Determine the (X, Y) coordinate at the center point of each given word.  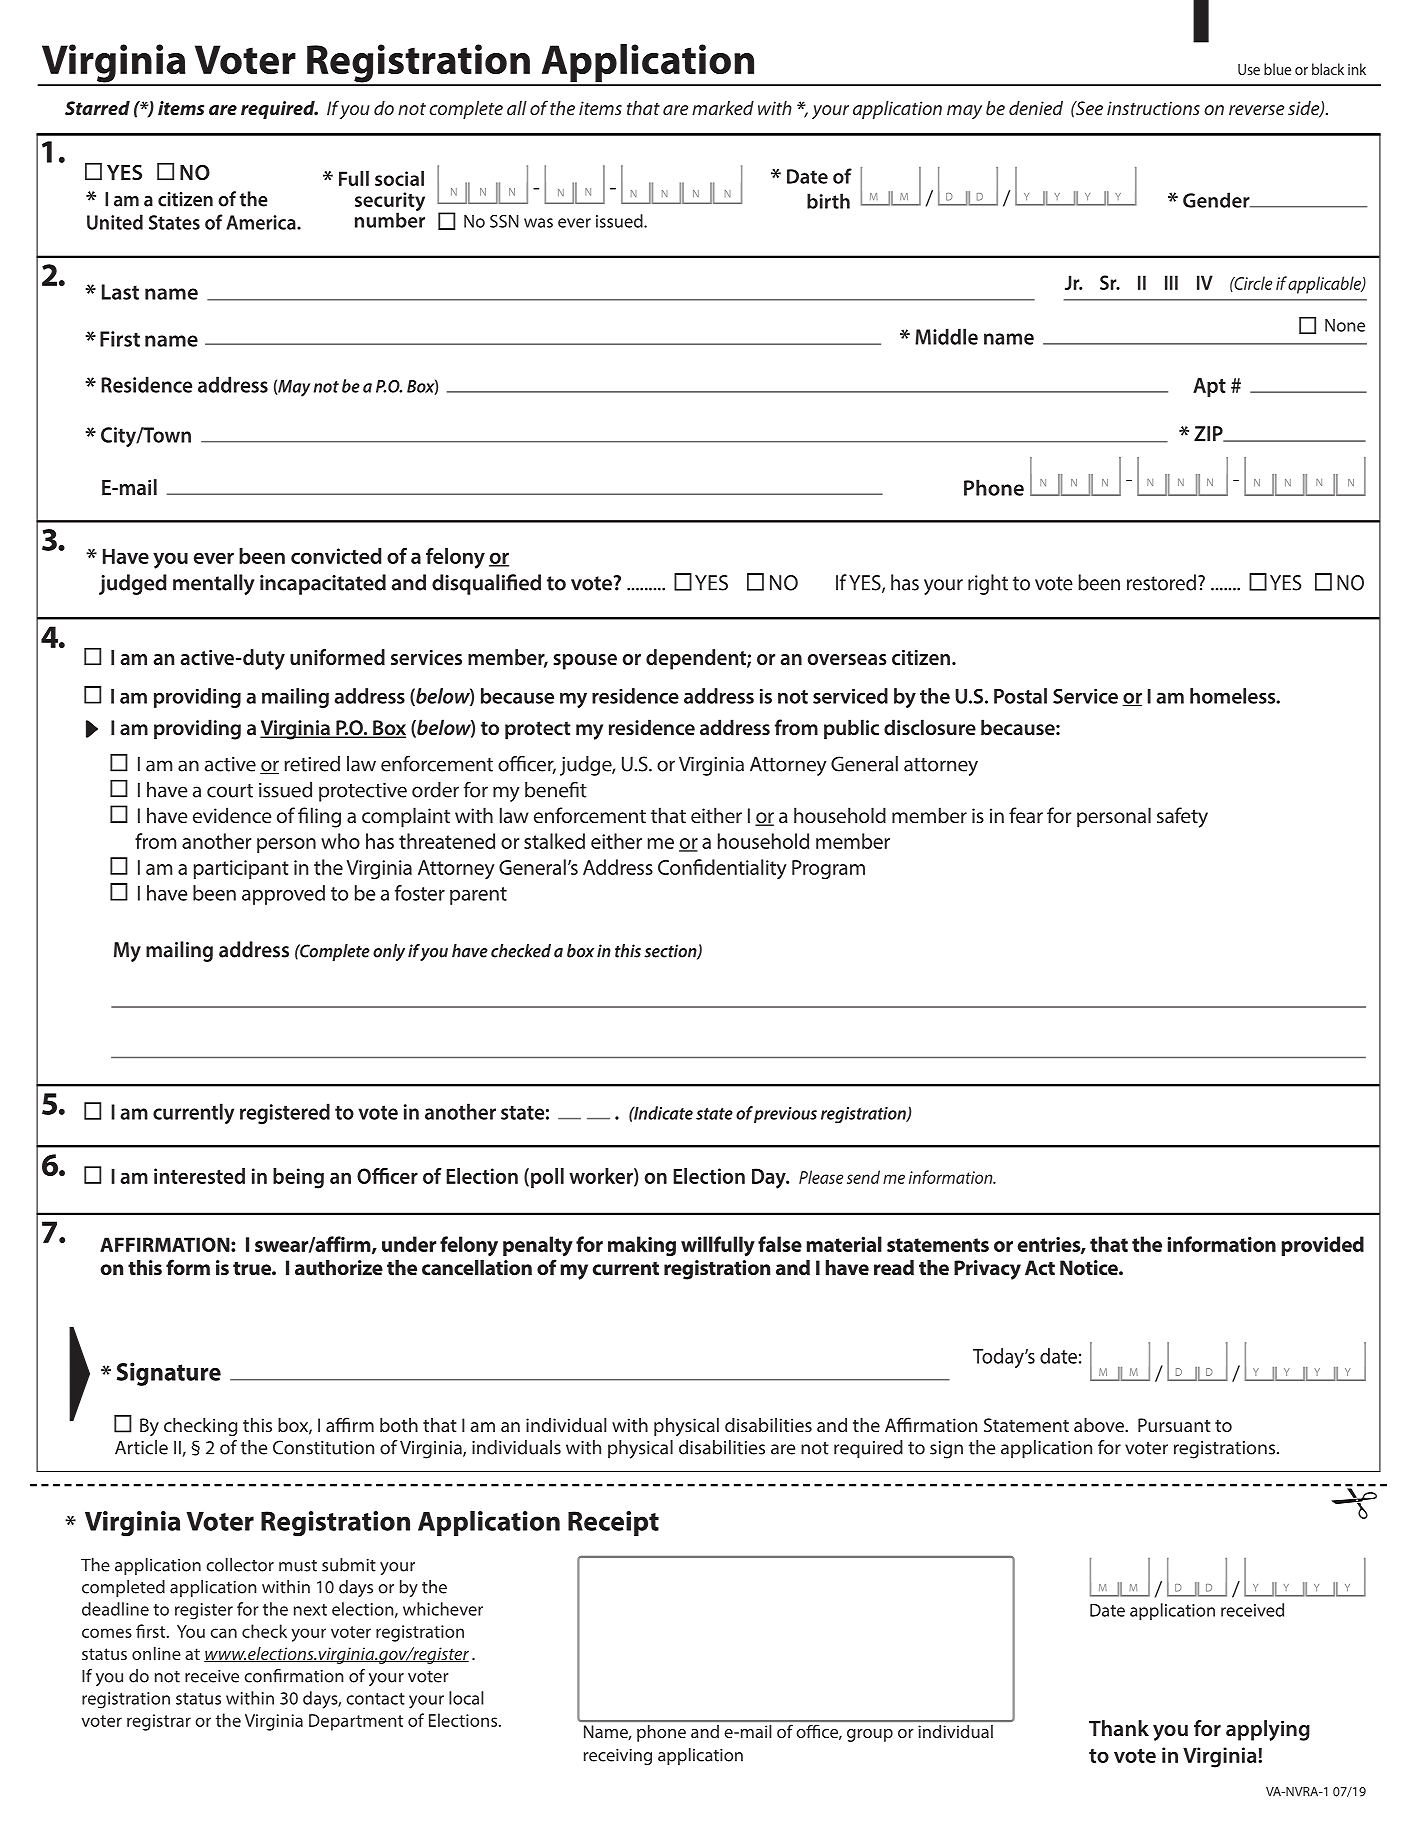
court (230, 791)
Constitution (323, 1447)
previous (785, 1115)
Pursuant (1174, 1425)
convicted (336, 556)
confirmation (294, 1676)
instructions (1153, 108)
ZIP (1209, 434)
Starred (97, 108)
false (780, 1244)
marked (723, 108)
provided (1322, 1246)
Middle (946, 336)
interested (199, 1176)
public (851, 729)
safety (1182, 817)
